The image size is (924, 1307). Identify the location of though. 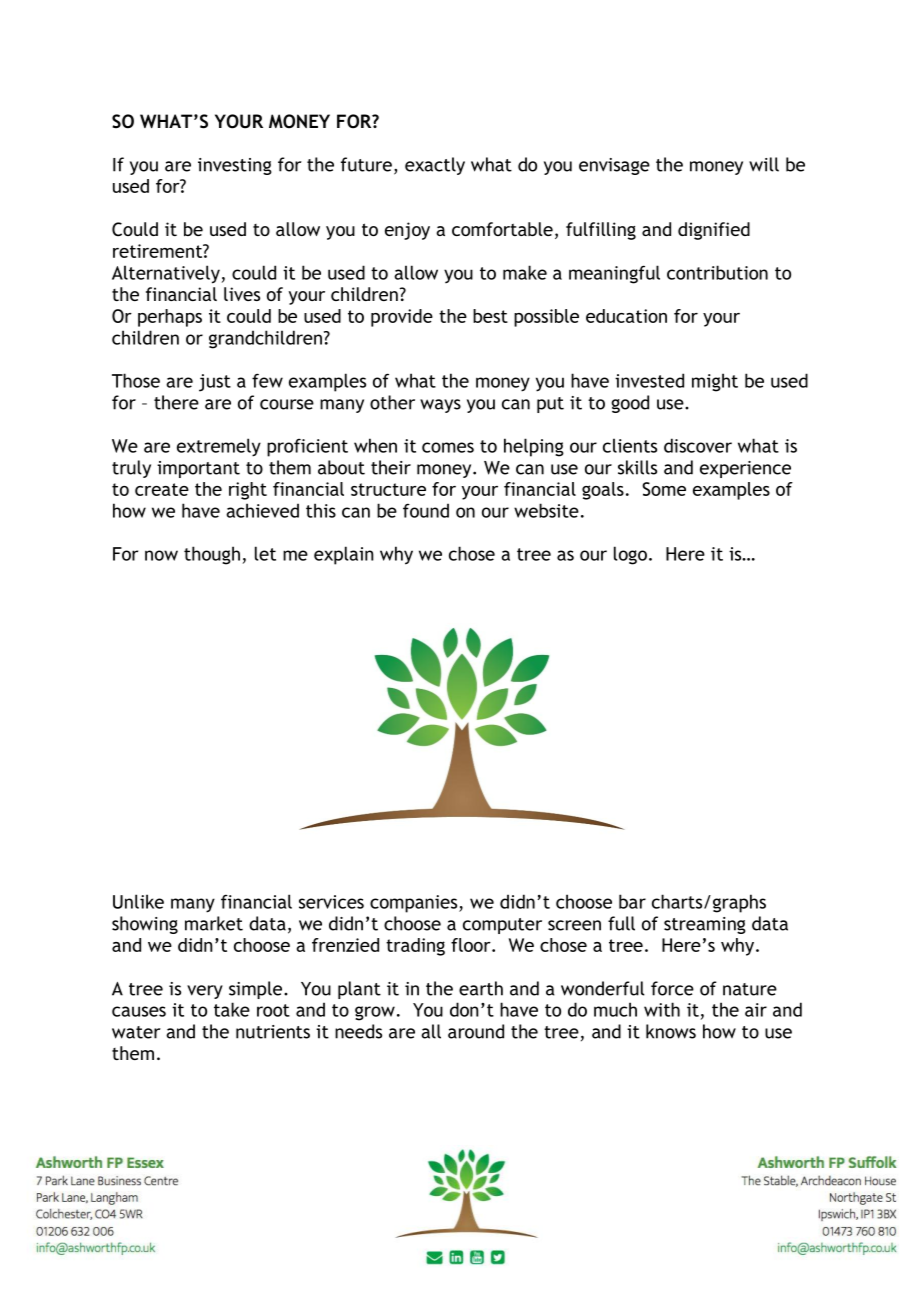
(212, 555).
